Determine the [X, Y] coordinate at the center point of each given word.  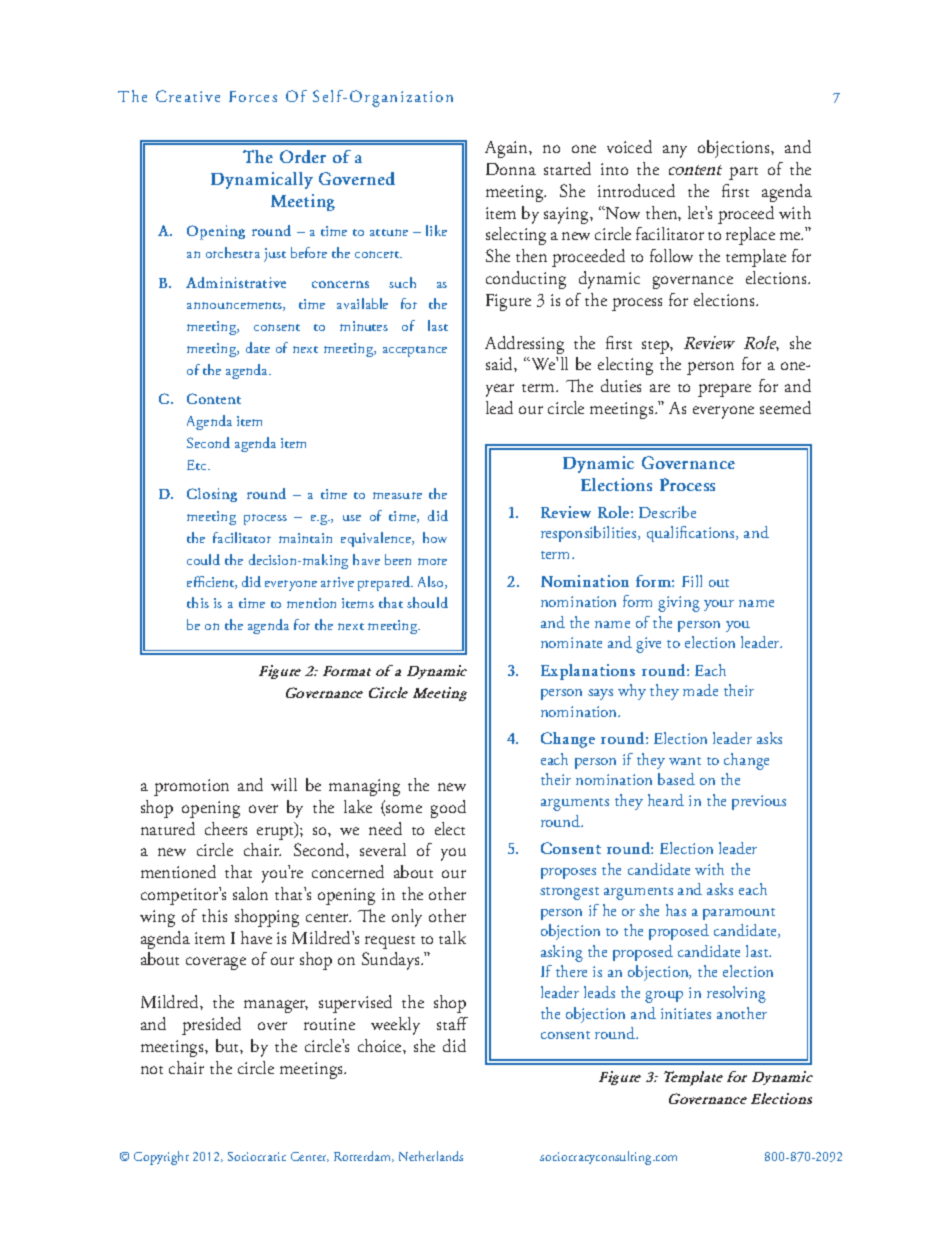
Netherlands [431, 1156]
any [675, 151]
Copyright [161, 1158]
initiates [686, 1013]
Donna [511, 169]
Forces [253, 96]
